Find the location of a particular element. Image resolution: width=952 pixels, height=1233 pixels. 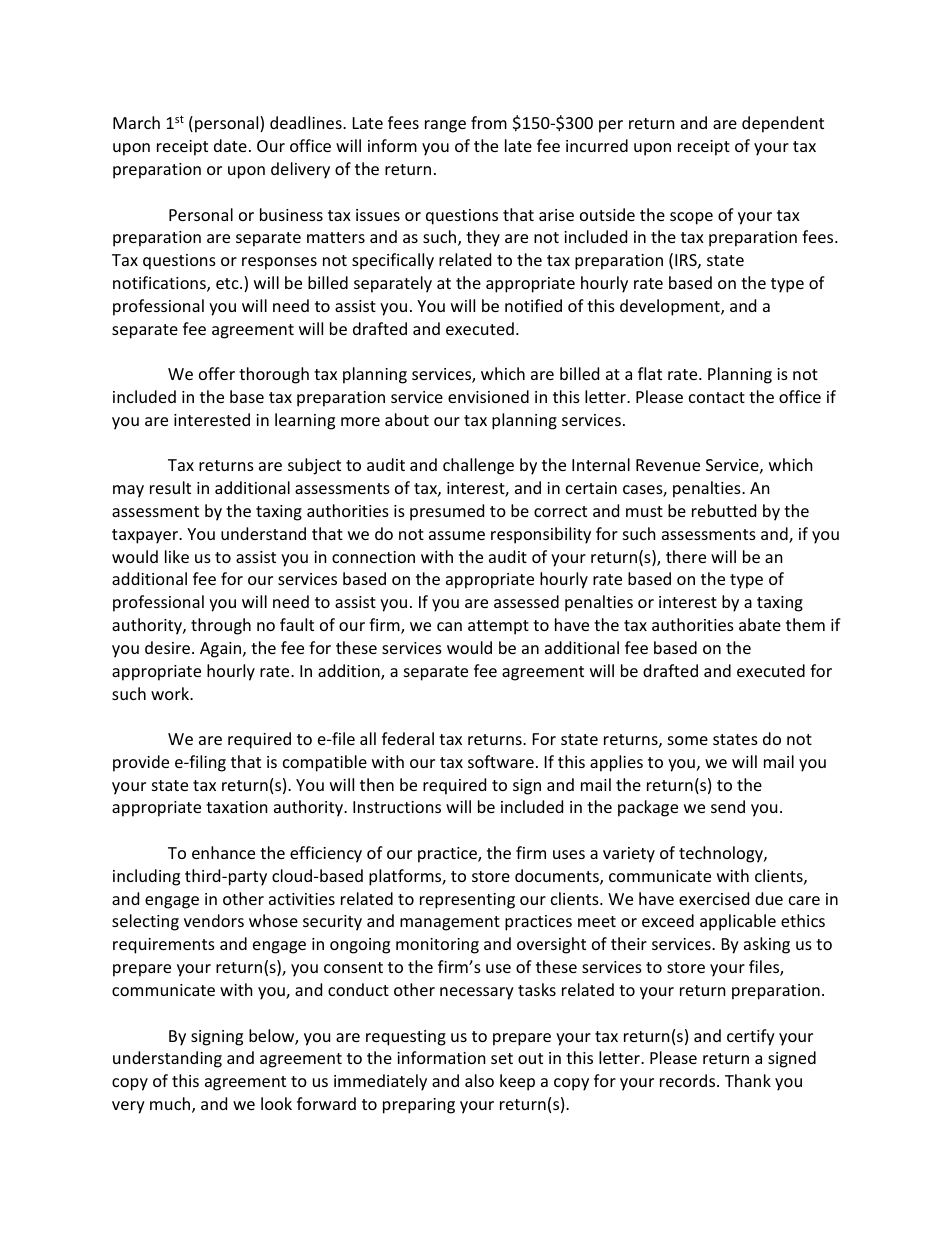

abate is located at coordinates (760, 624).
